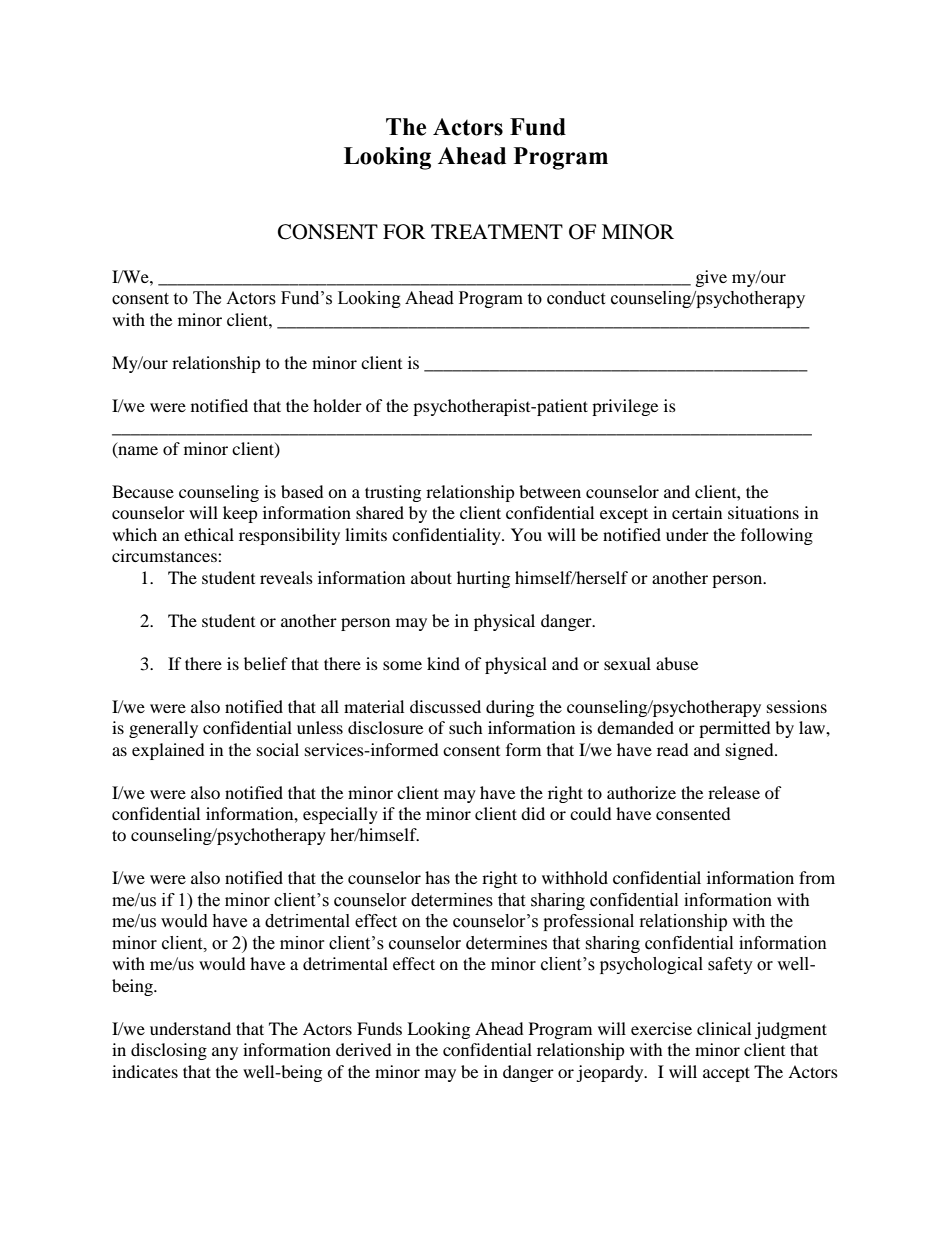 The height and width of the screenshot is (1233, 952). What do you see at coordinates (209, 534) in the screenshot?
I see `ethical` at bounding box center [209, 534].
